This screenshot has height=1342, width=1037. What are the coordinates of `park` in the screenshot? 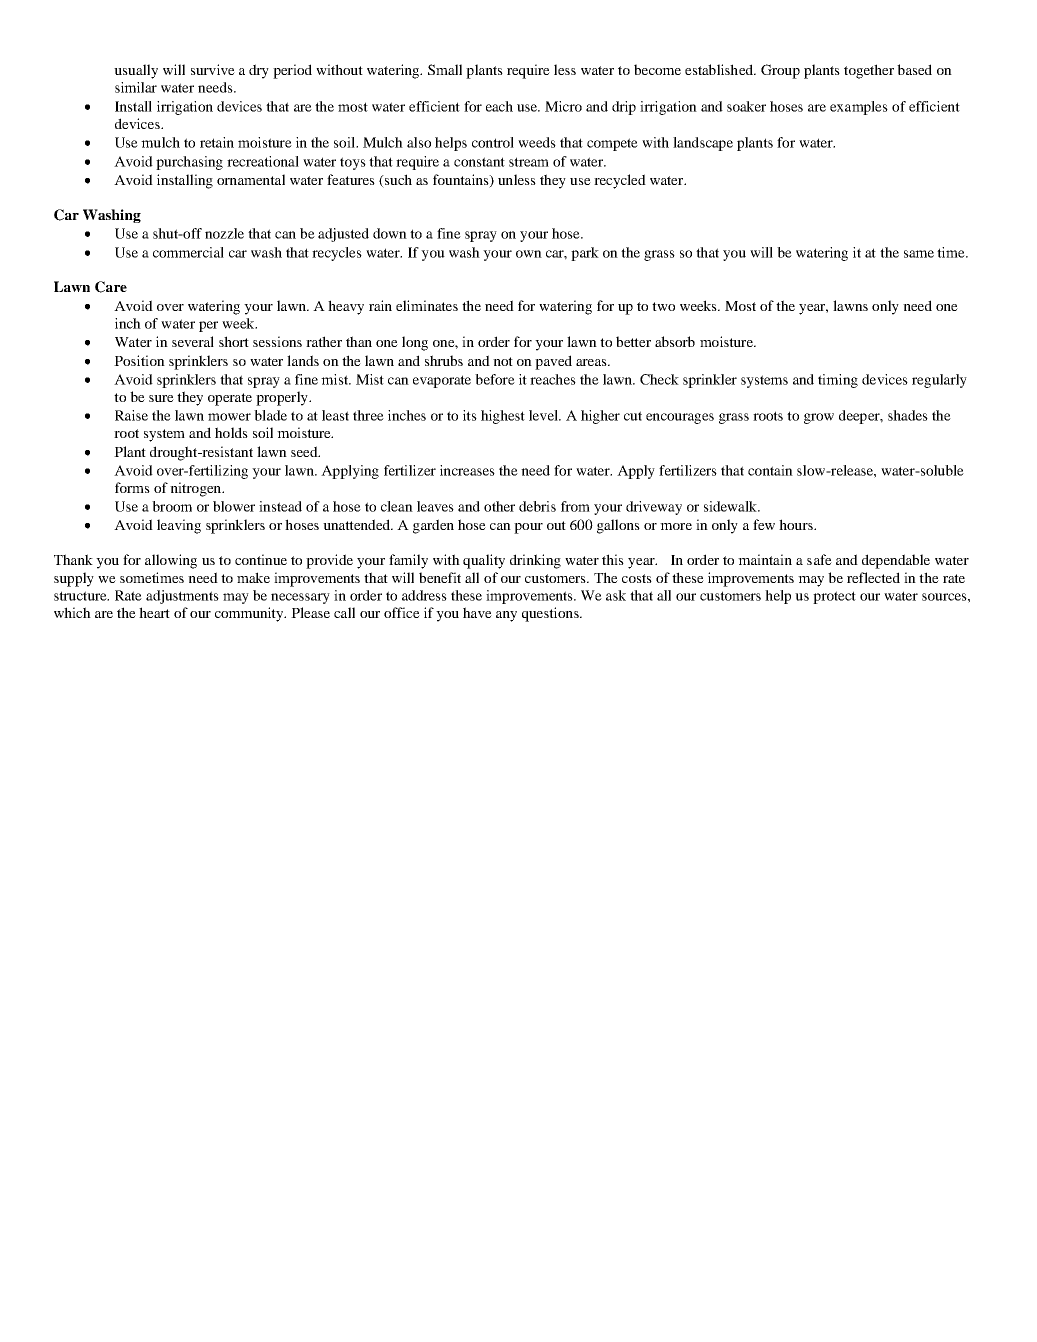 It's located at (585, 254).
